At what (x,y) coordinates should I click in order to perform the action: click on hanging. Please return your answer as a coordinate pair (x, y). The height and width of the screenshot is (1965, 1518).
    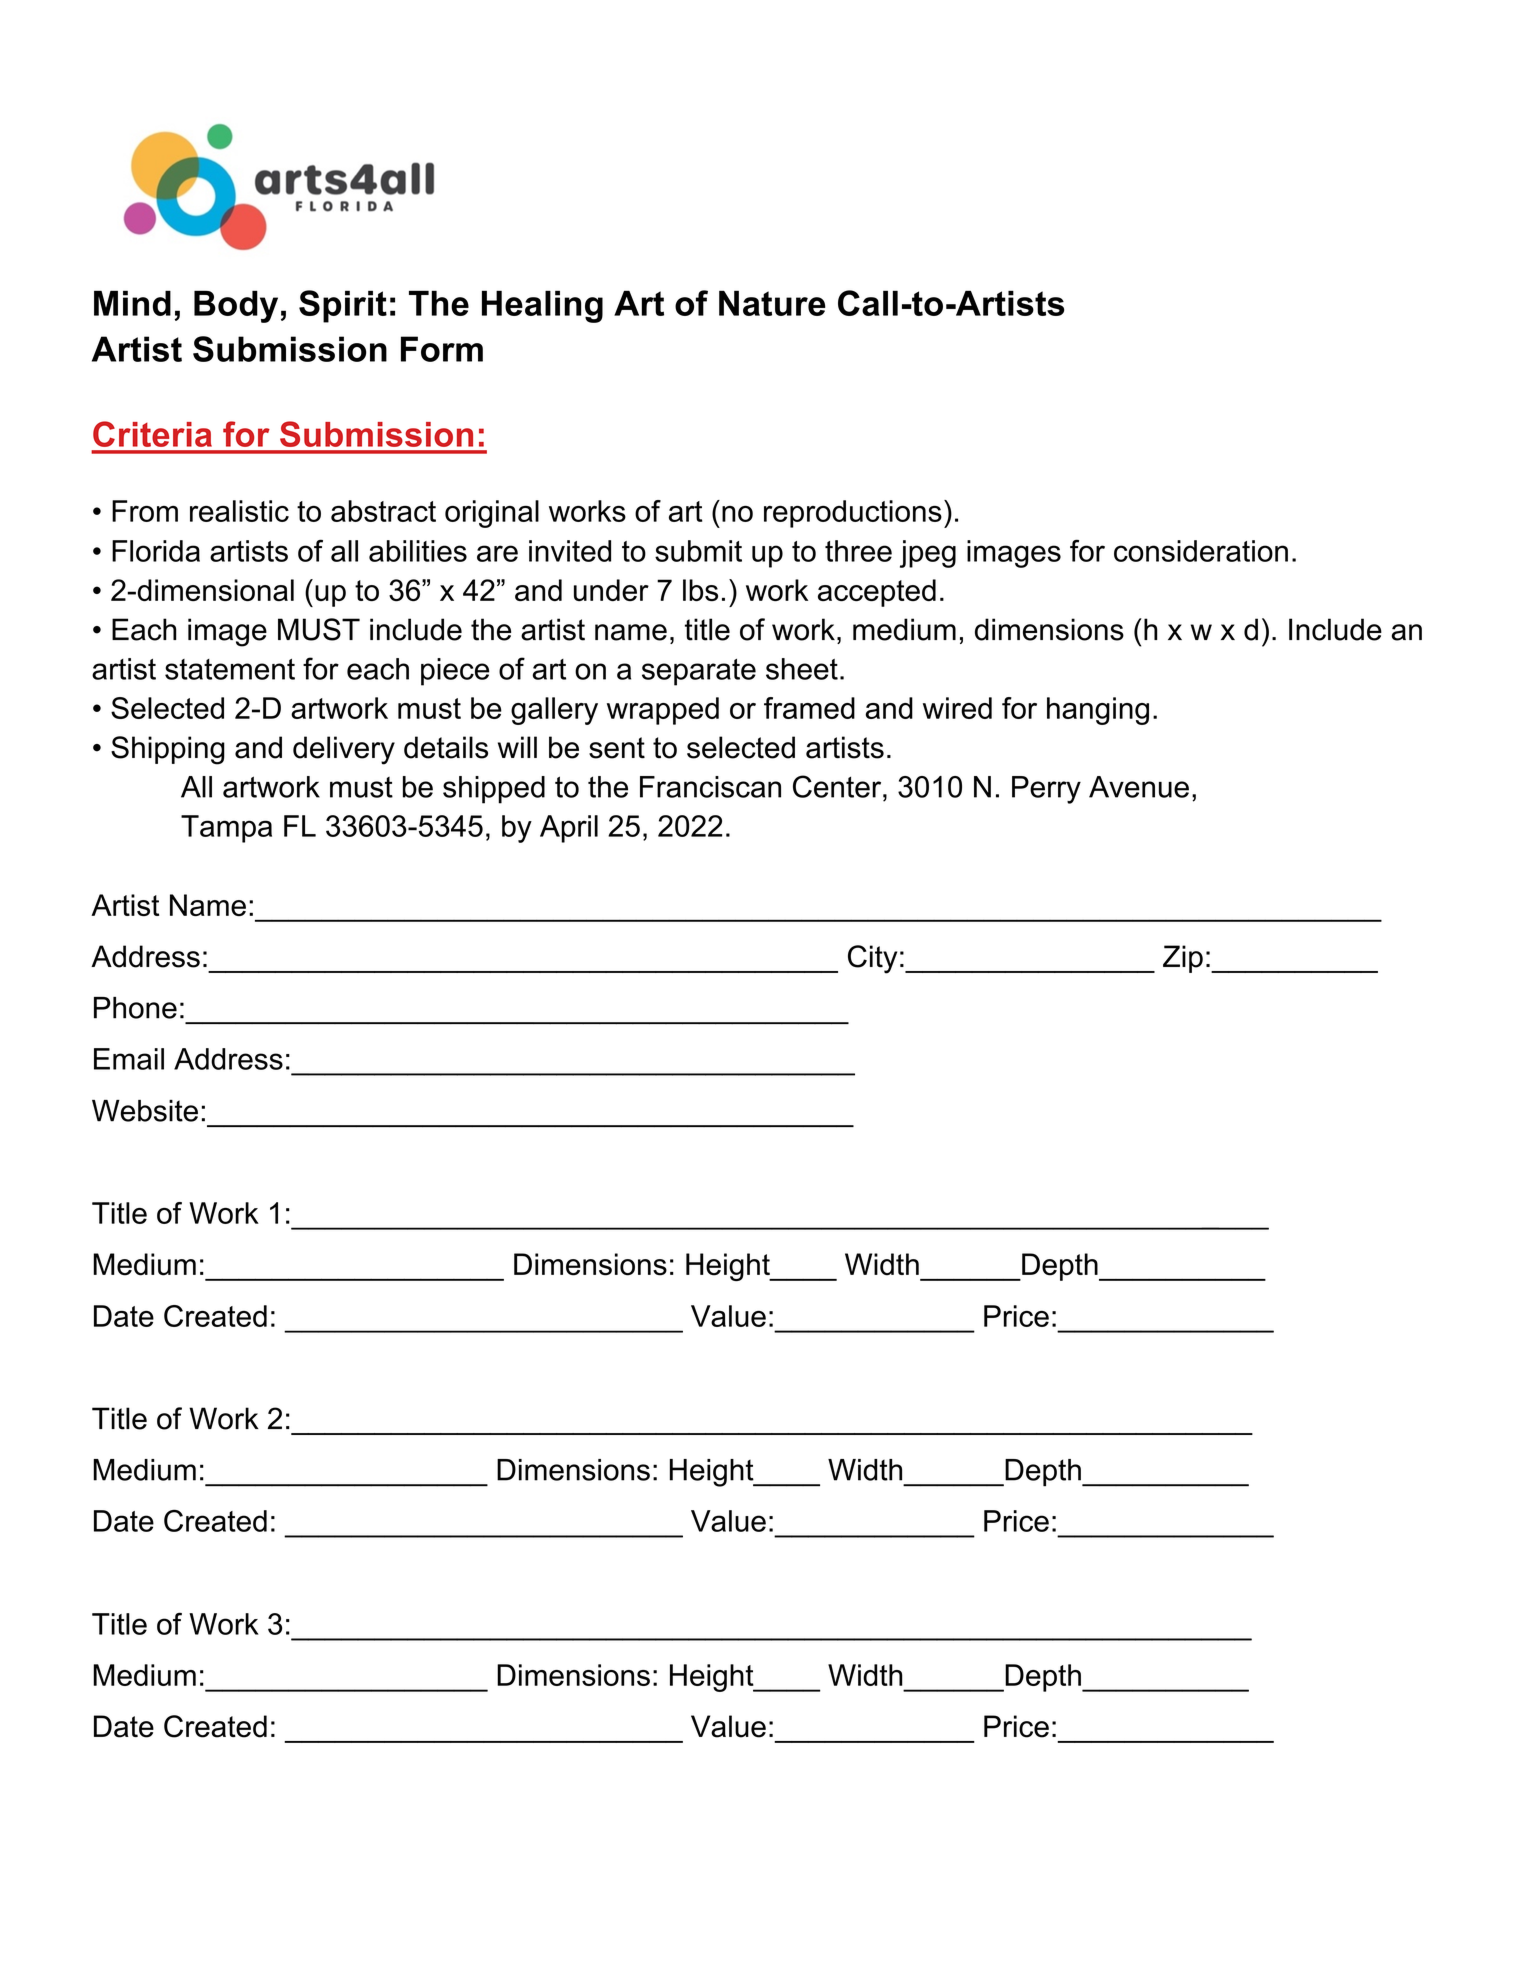
    Looking at the image, I should click on (1098, 711).
